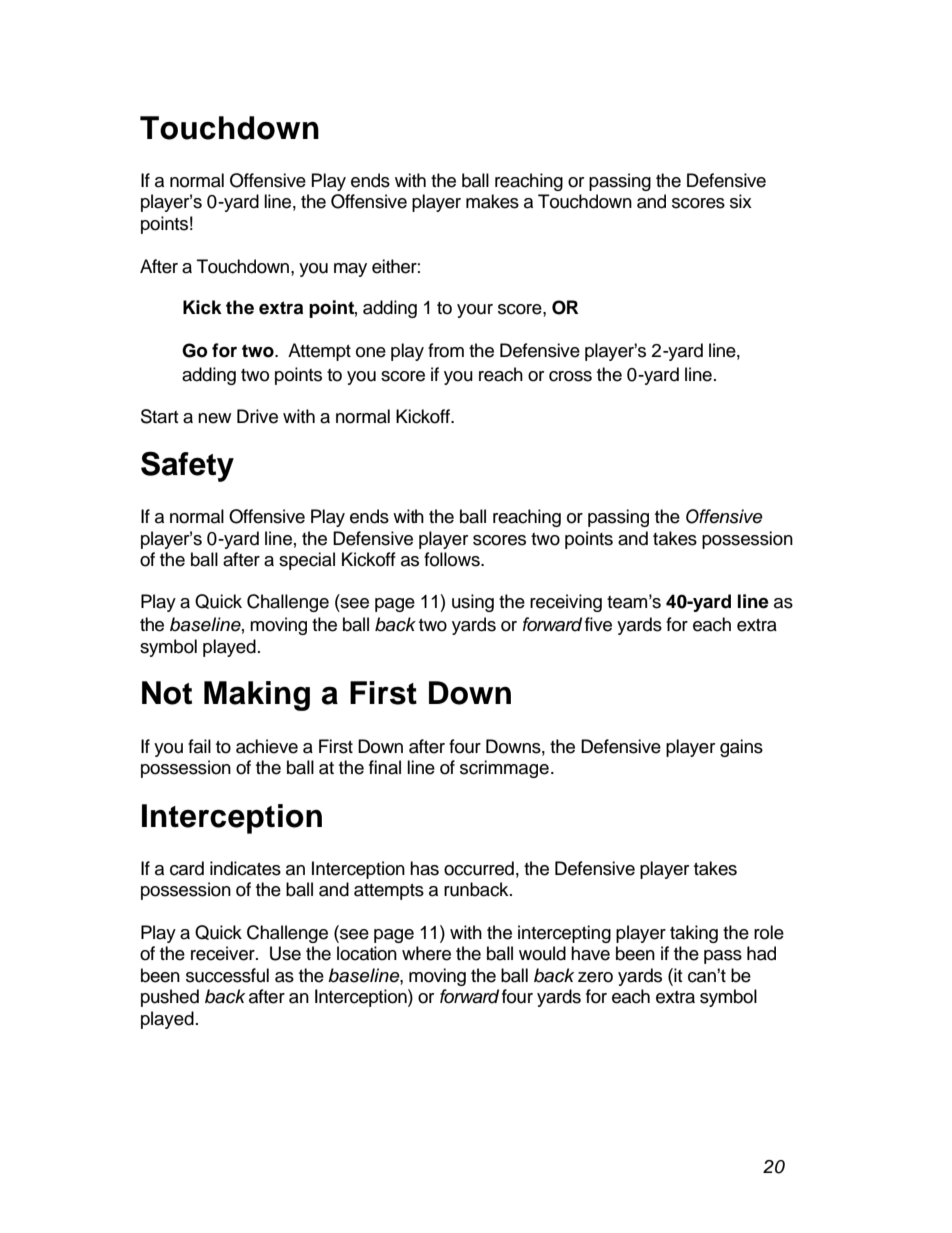 This page has width=952, height=1233. Describe the element at coordinates (598, 624) in the page. I see `five` at that location.
